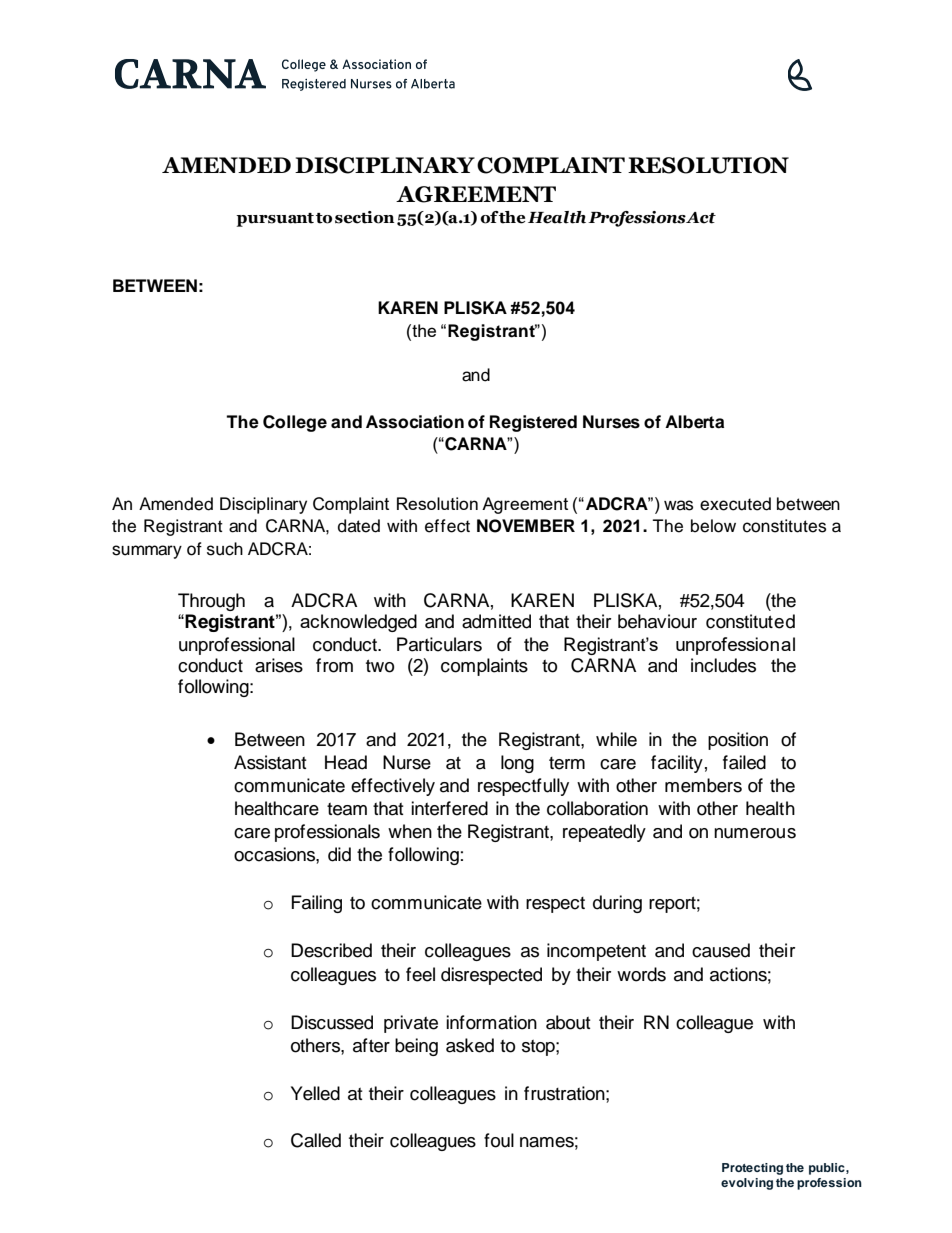  Describe the element at coordinates (275, 220) in the image. I see `pursuant` at that location.
